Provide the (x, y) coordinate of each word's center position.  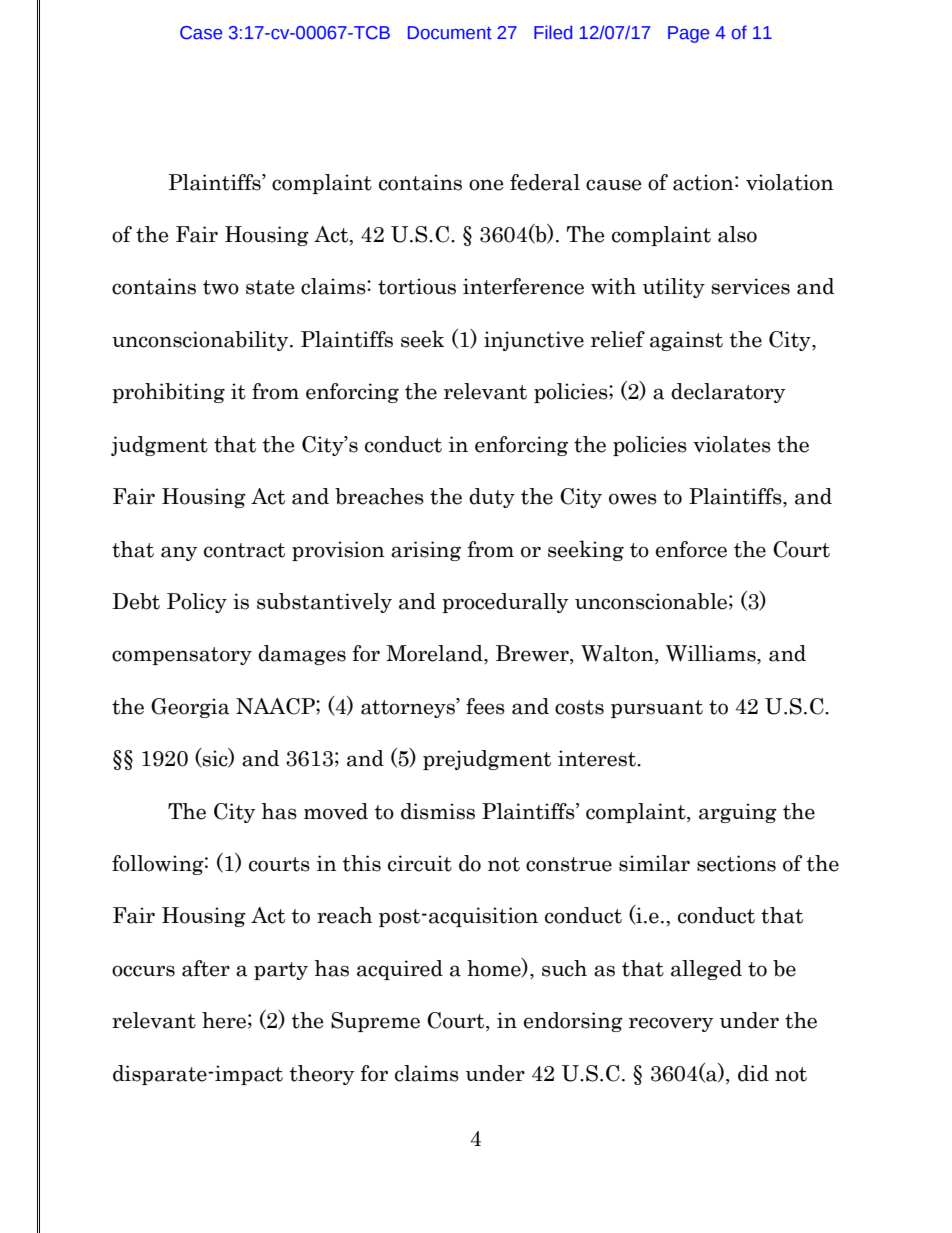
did (753, 1073)
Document (450, 33)
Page (688, 34)
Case (201, 33)
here (224, 1020)
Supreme (375, 1022)
